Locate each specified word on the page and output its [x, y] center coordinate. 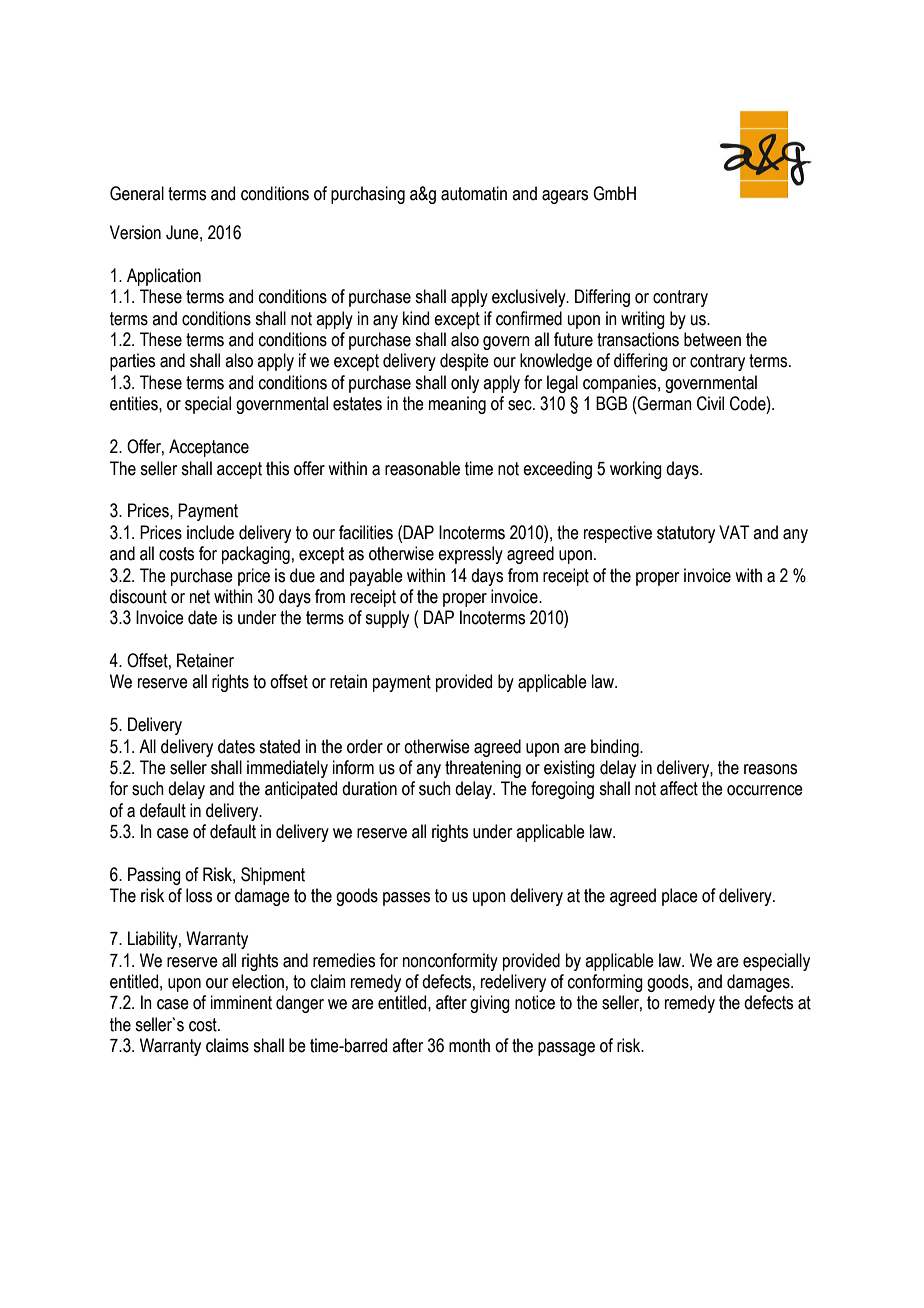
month [469, 1045]
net [200, 597]
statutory [686, 534]
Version [135, 232]
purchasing [368, 195]
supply [387, 619]
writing [643, 320]
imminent [241, 1002]
